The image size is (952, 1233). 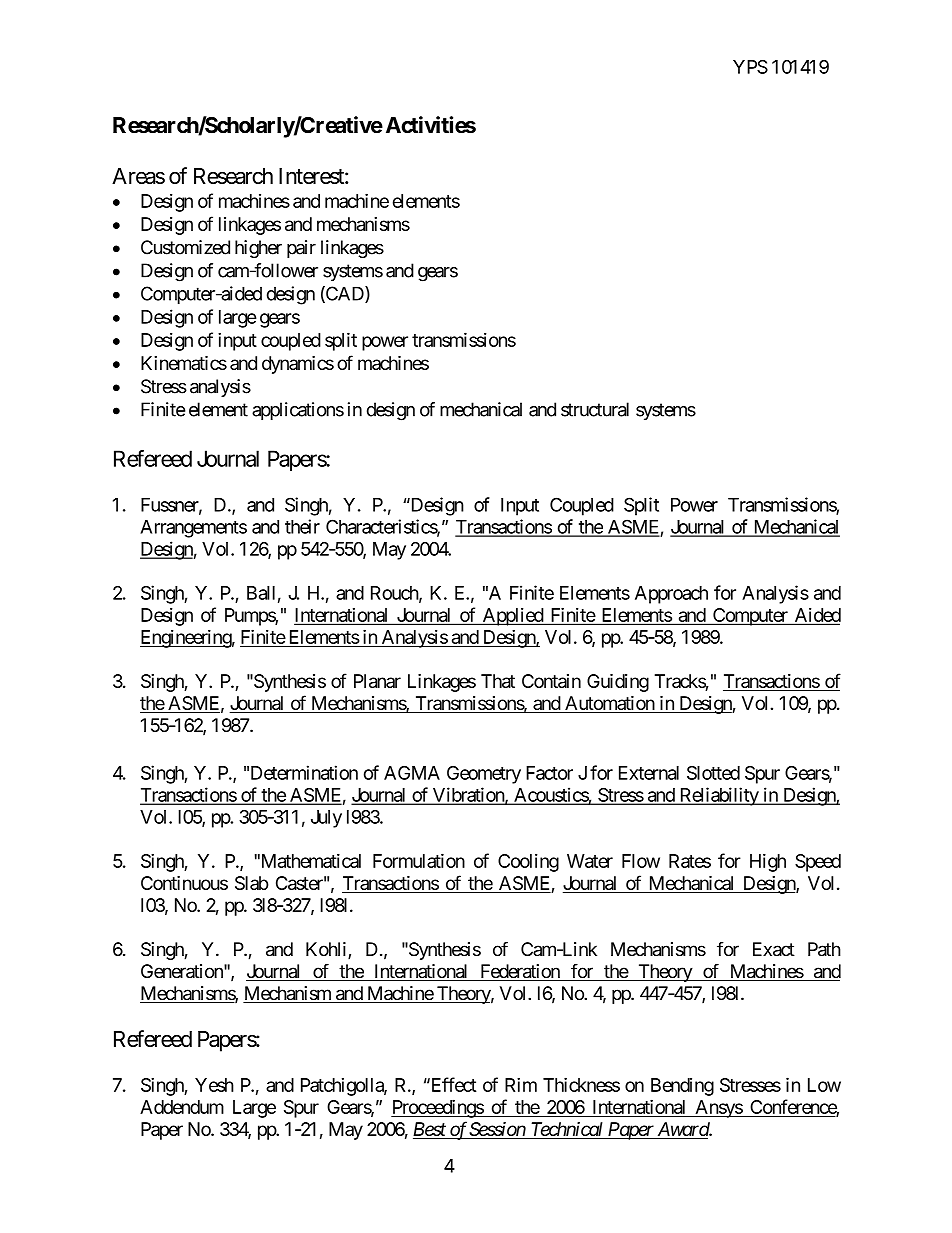 I want to click on dynamics, so click(x=298, y=365).
